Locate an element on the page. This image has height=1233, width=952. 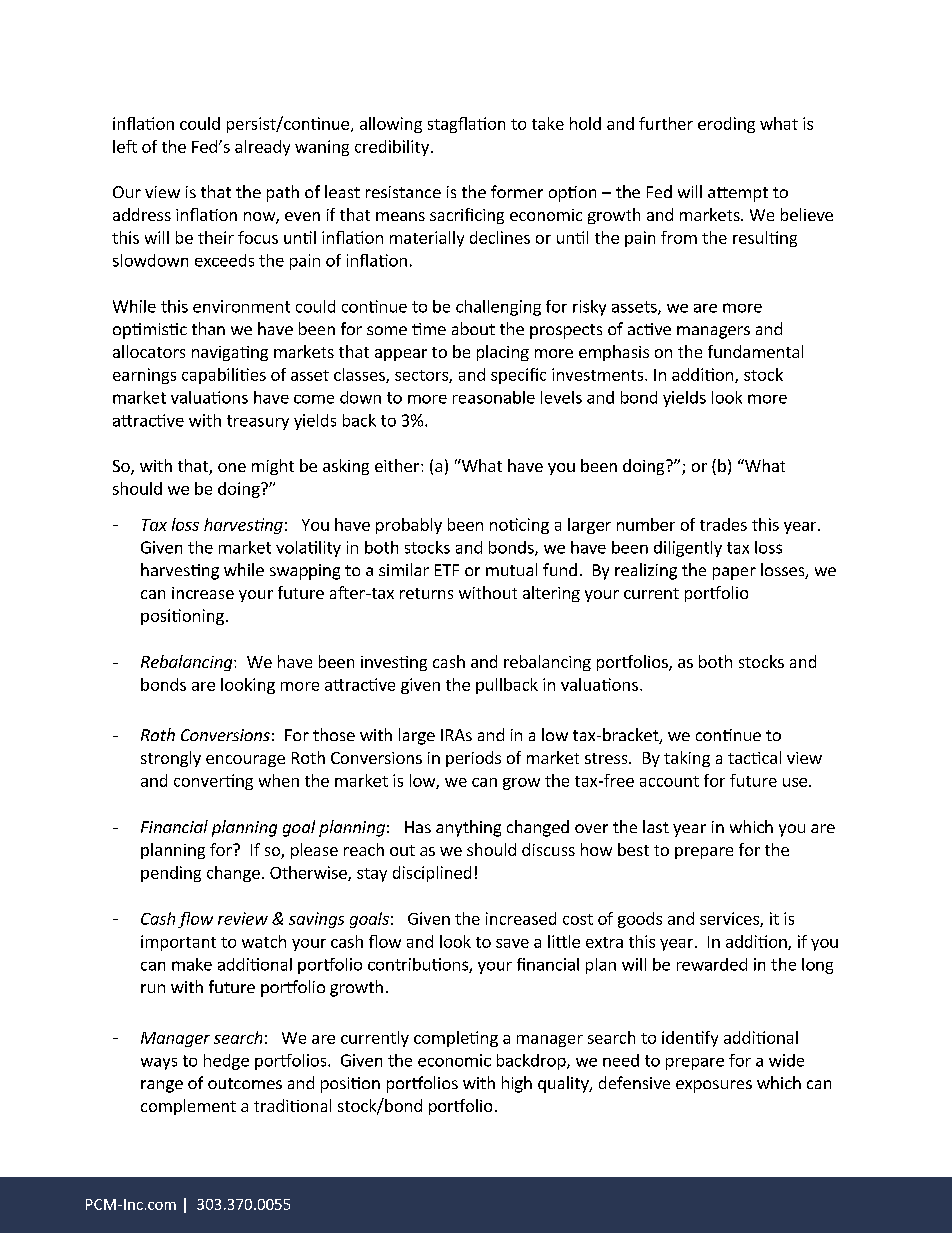
hedge is located at coordinates (226, 1062).
